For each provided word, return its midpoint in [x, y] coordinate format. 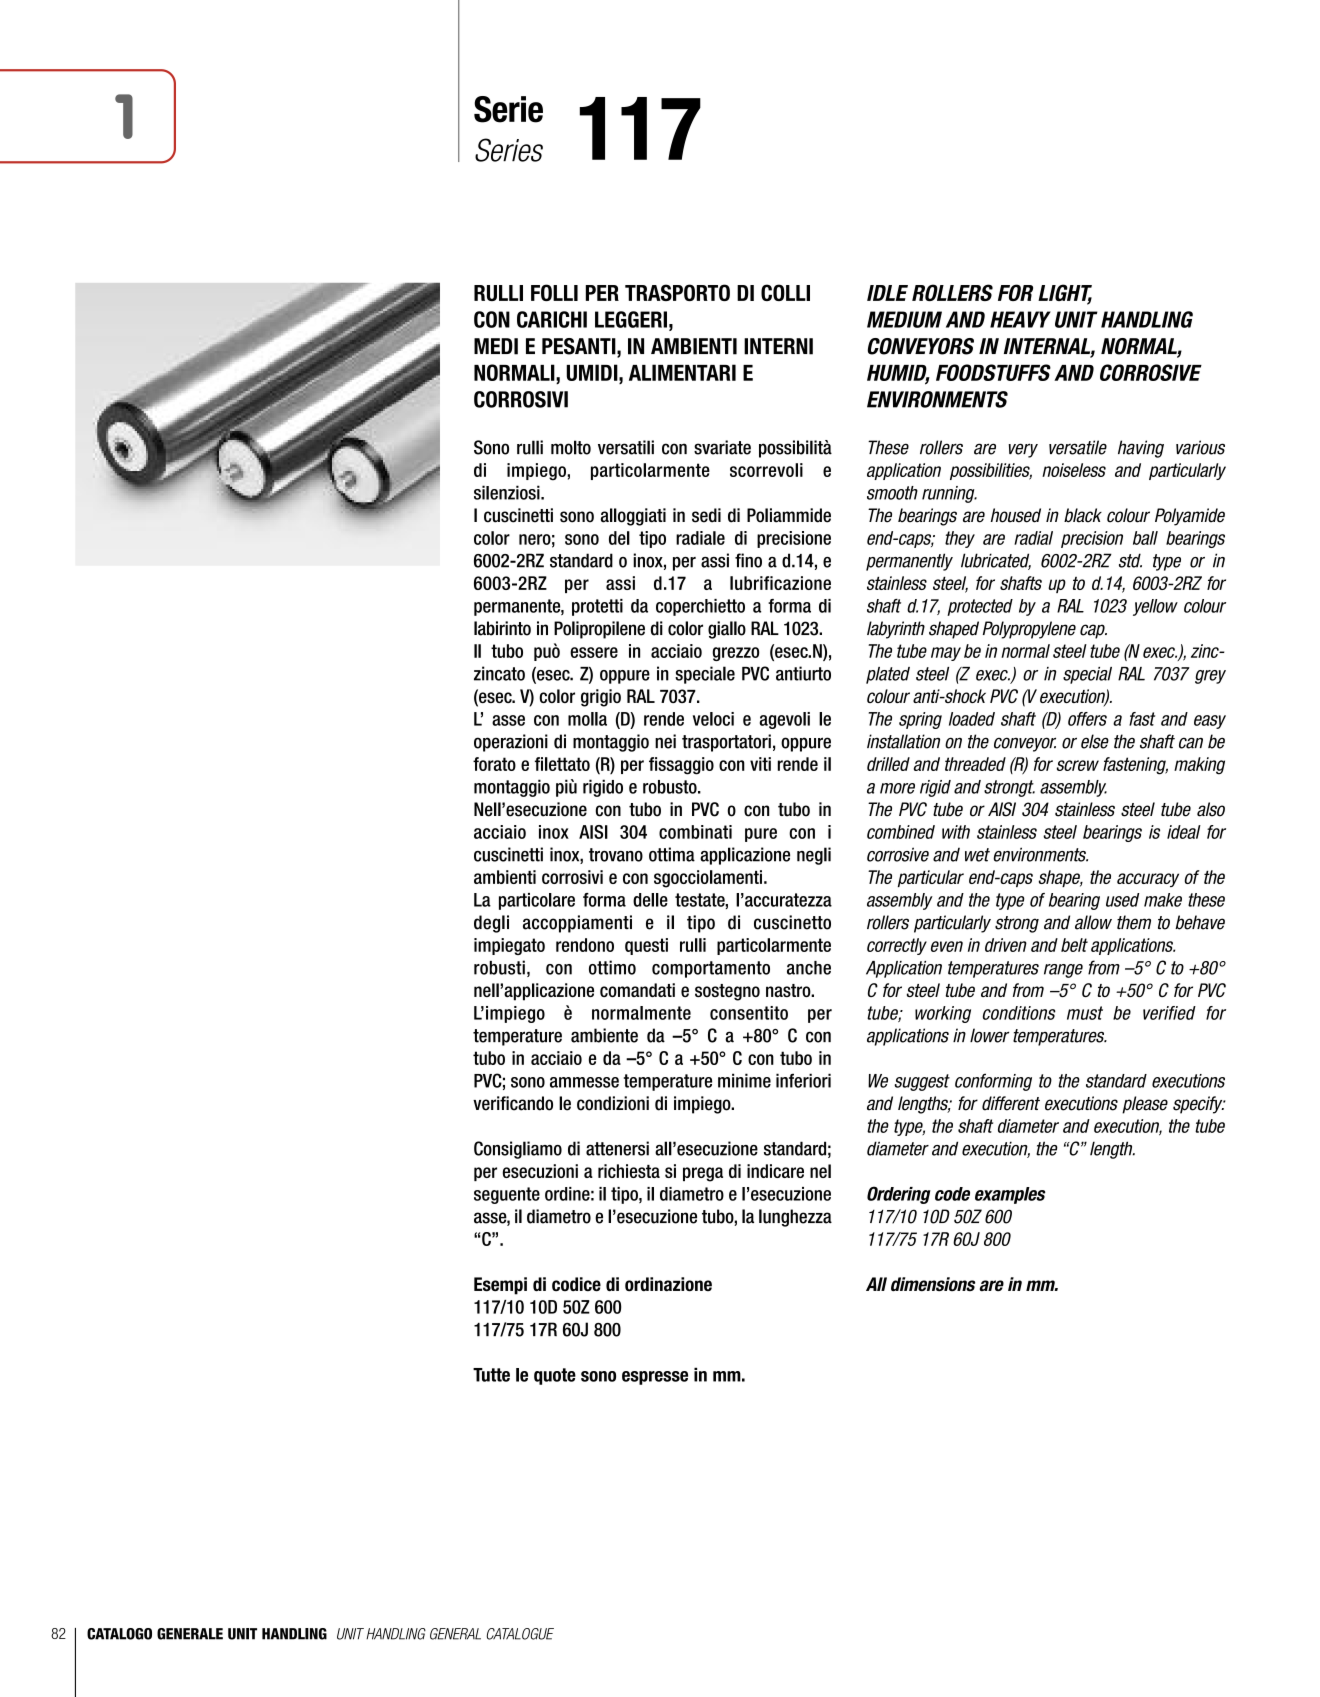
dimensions [933, 1284]
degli [491, 924]
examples [1010, 1195]
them [1134, 922]
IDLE [887, 293]
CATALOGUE [520, 1634]
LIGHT [1065, 294]
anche [809, 968]
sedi [706, 515]
